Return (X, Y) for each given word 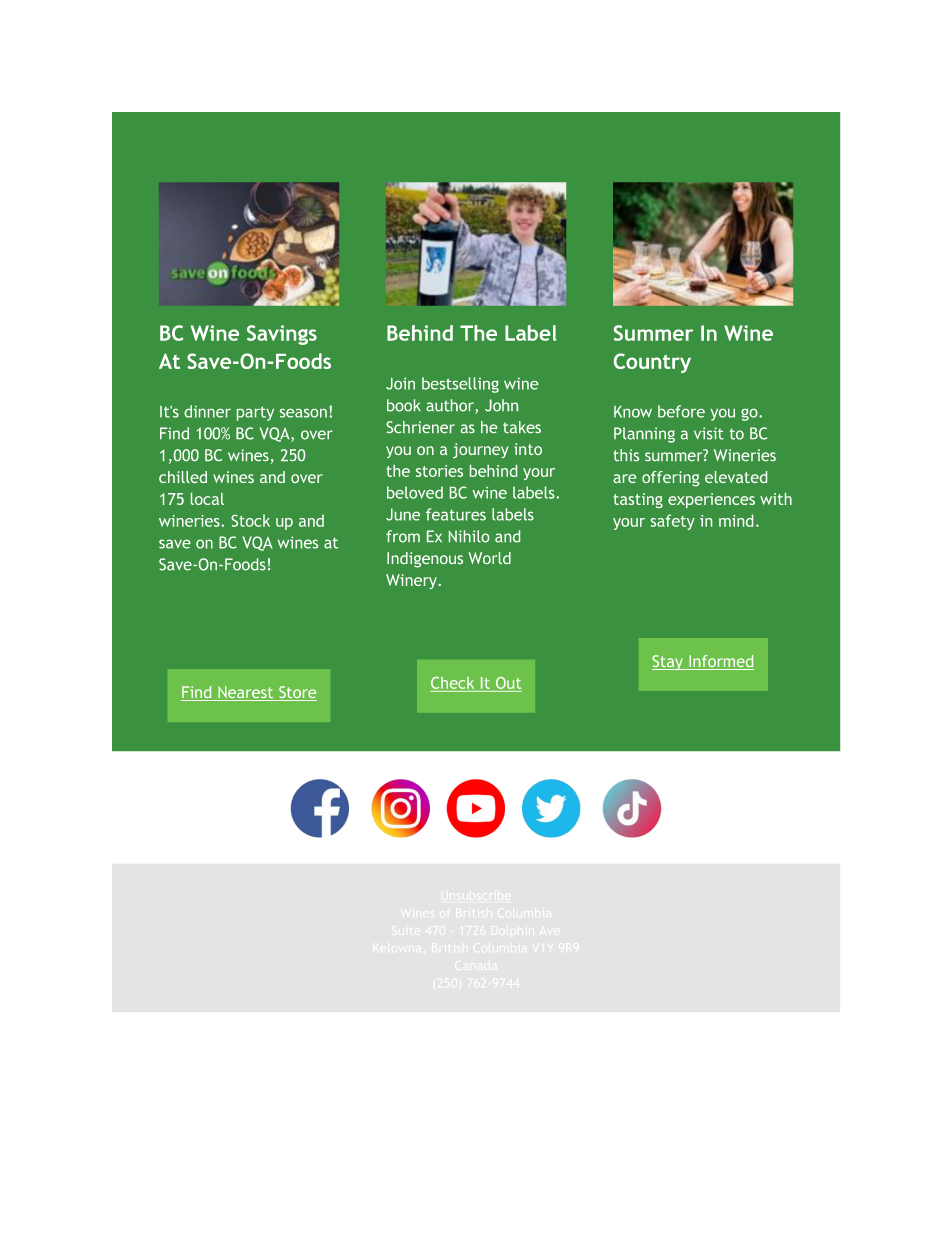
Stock (250, 520)
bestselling (460, 385)
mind (736, 520)
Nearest (246, 693)
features (456, 514)
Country (652, 363)
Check (452, 683)
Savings (282, 335)
